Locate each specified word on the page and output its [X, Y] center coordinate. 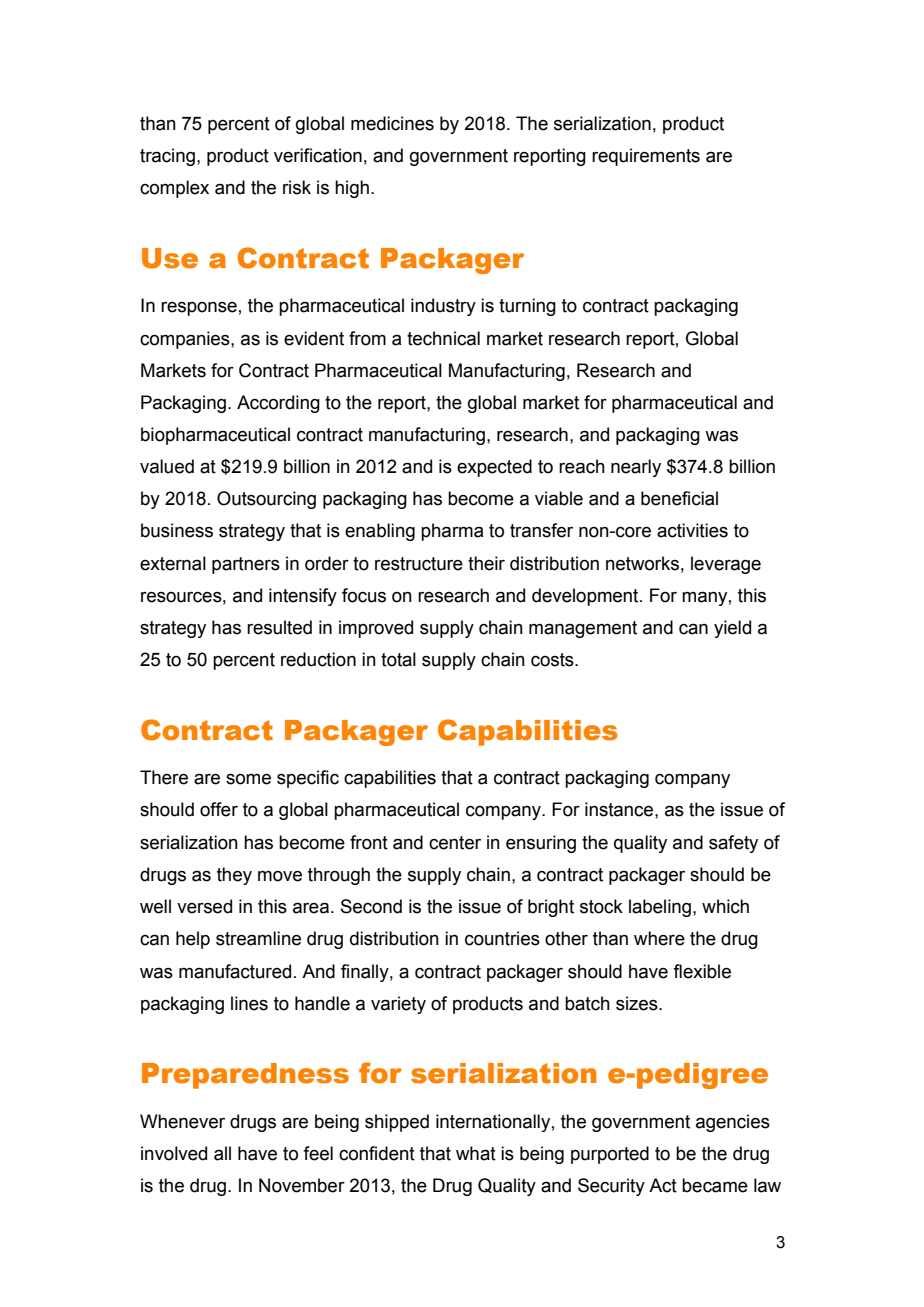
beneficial [679, 498]
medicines [392, 123]
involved [174, 1153]
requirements [646, 157]
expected [494, 468]
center [455, 843]
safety [733, 844]
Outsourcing [266, 500]
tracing [167, 157]
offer [219, 809]
